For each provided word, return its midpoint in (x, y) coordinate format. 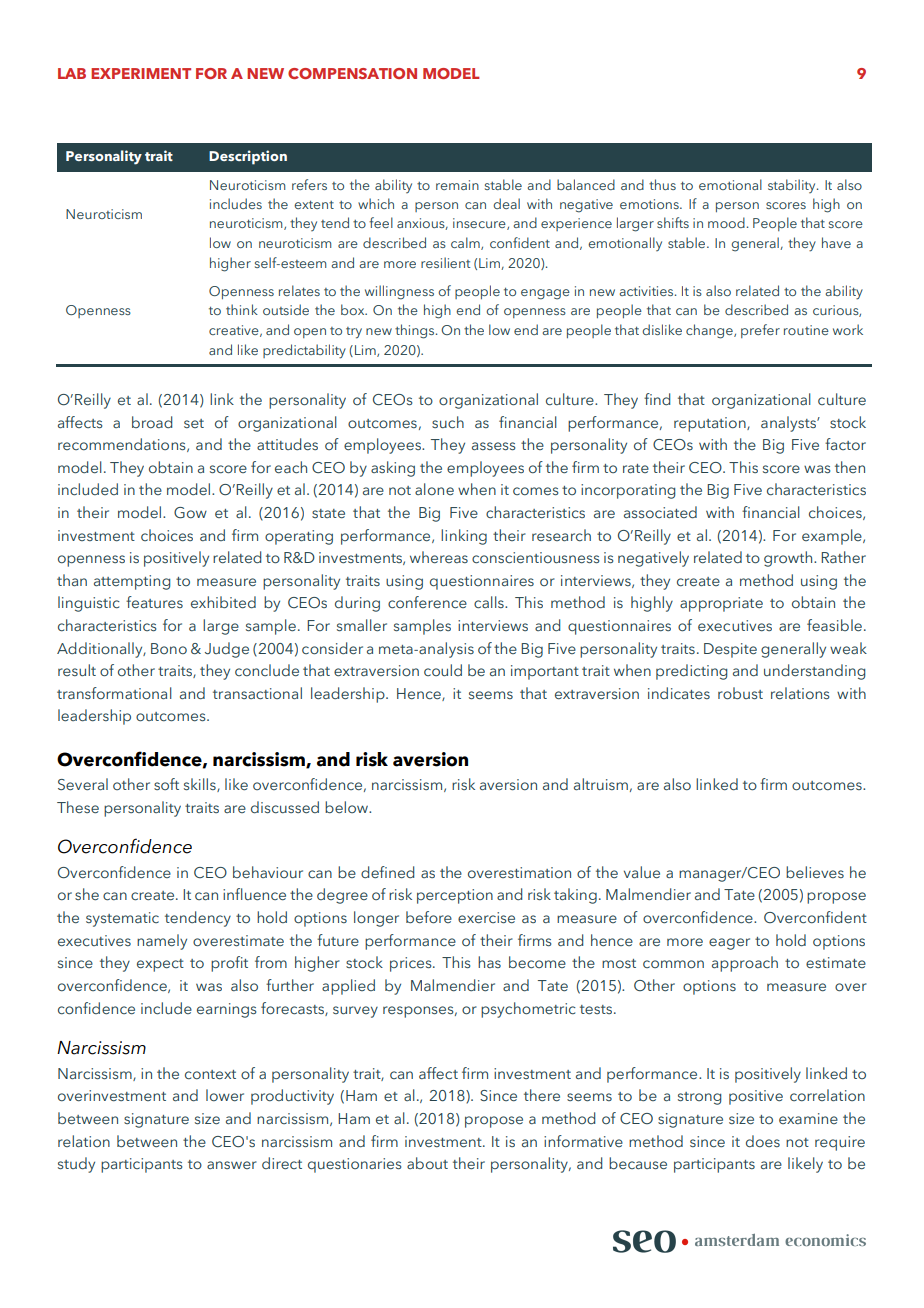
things (416, 331)
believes (815, 872)
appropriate (721, 604)
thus (662, 184)
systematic (122, 919)
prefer (760, 331)
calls (490, 602)
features (154, 602)
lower (225, 1095)
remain (457, 185)
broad (152, 422)
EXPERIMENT (141, 73)
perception (455, 896)
